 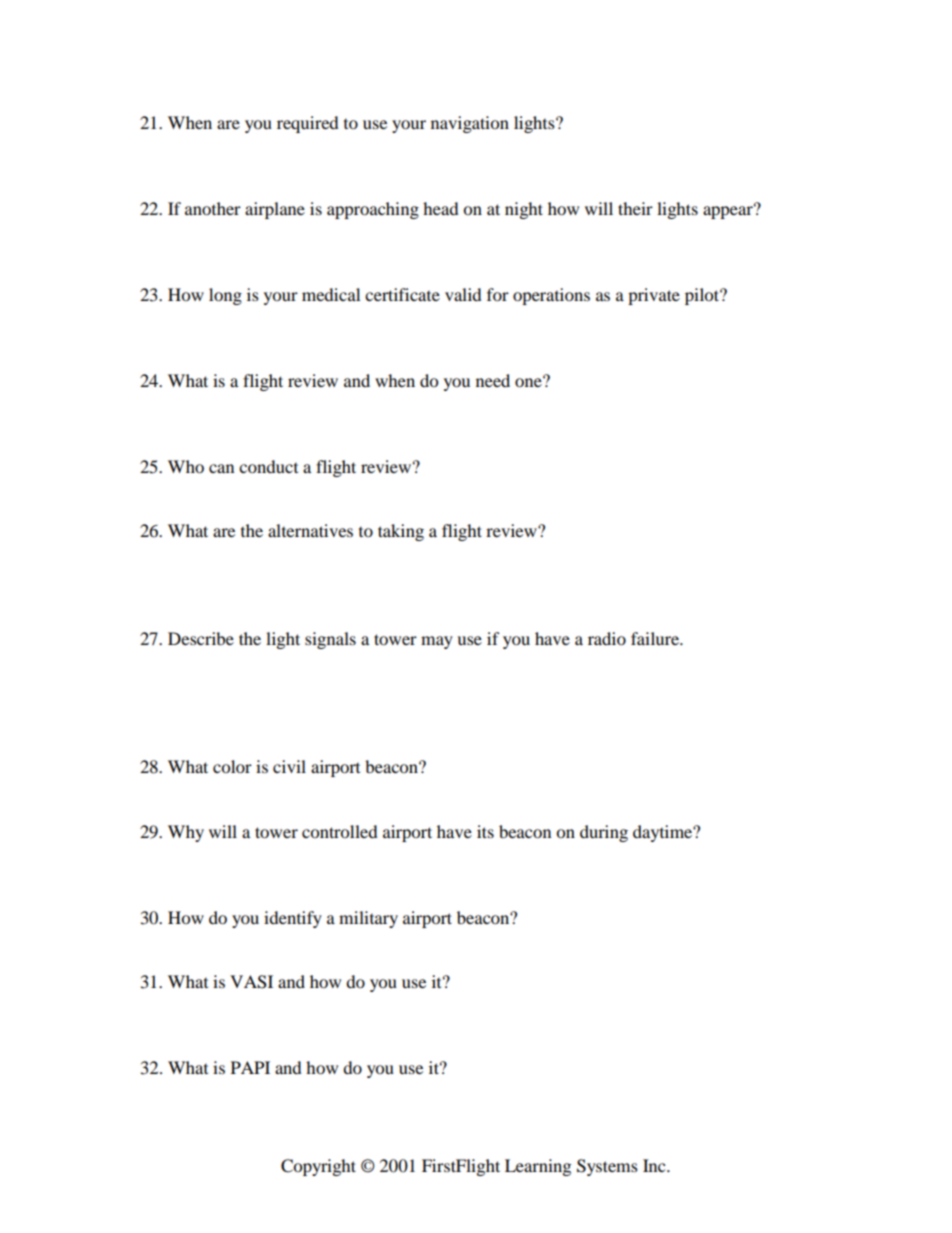 What do you see at coordinates (213, 208) in the page?
I see `another` at bounding box center [213, 208].
